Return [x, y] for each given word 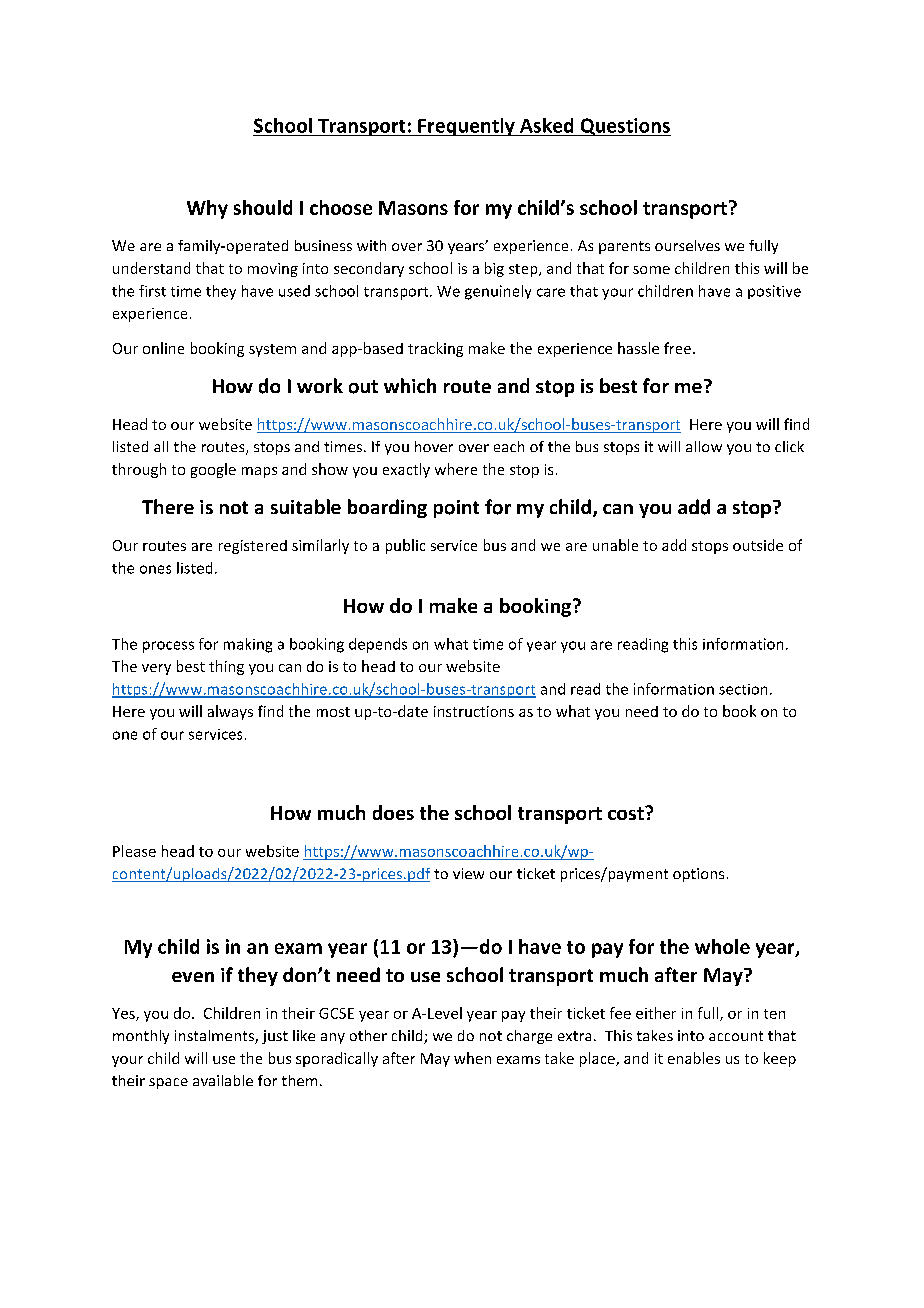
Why [207, 209]
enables [694, 1058]
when [472, 1058]
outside [758, 545]
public [405, 546]
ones [155, 569]
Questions [624, 127]
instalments [215, 1037]
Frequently [466, 127]
